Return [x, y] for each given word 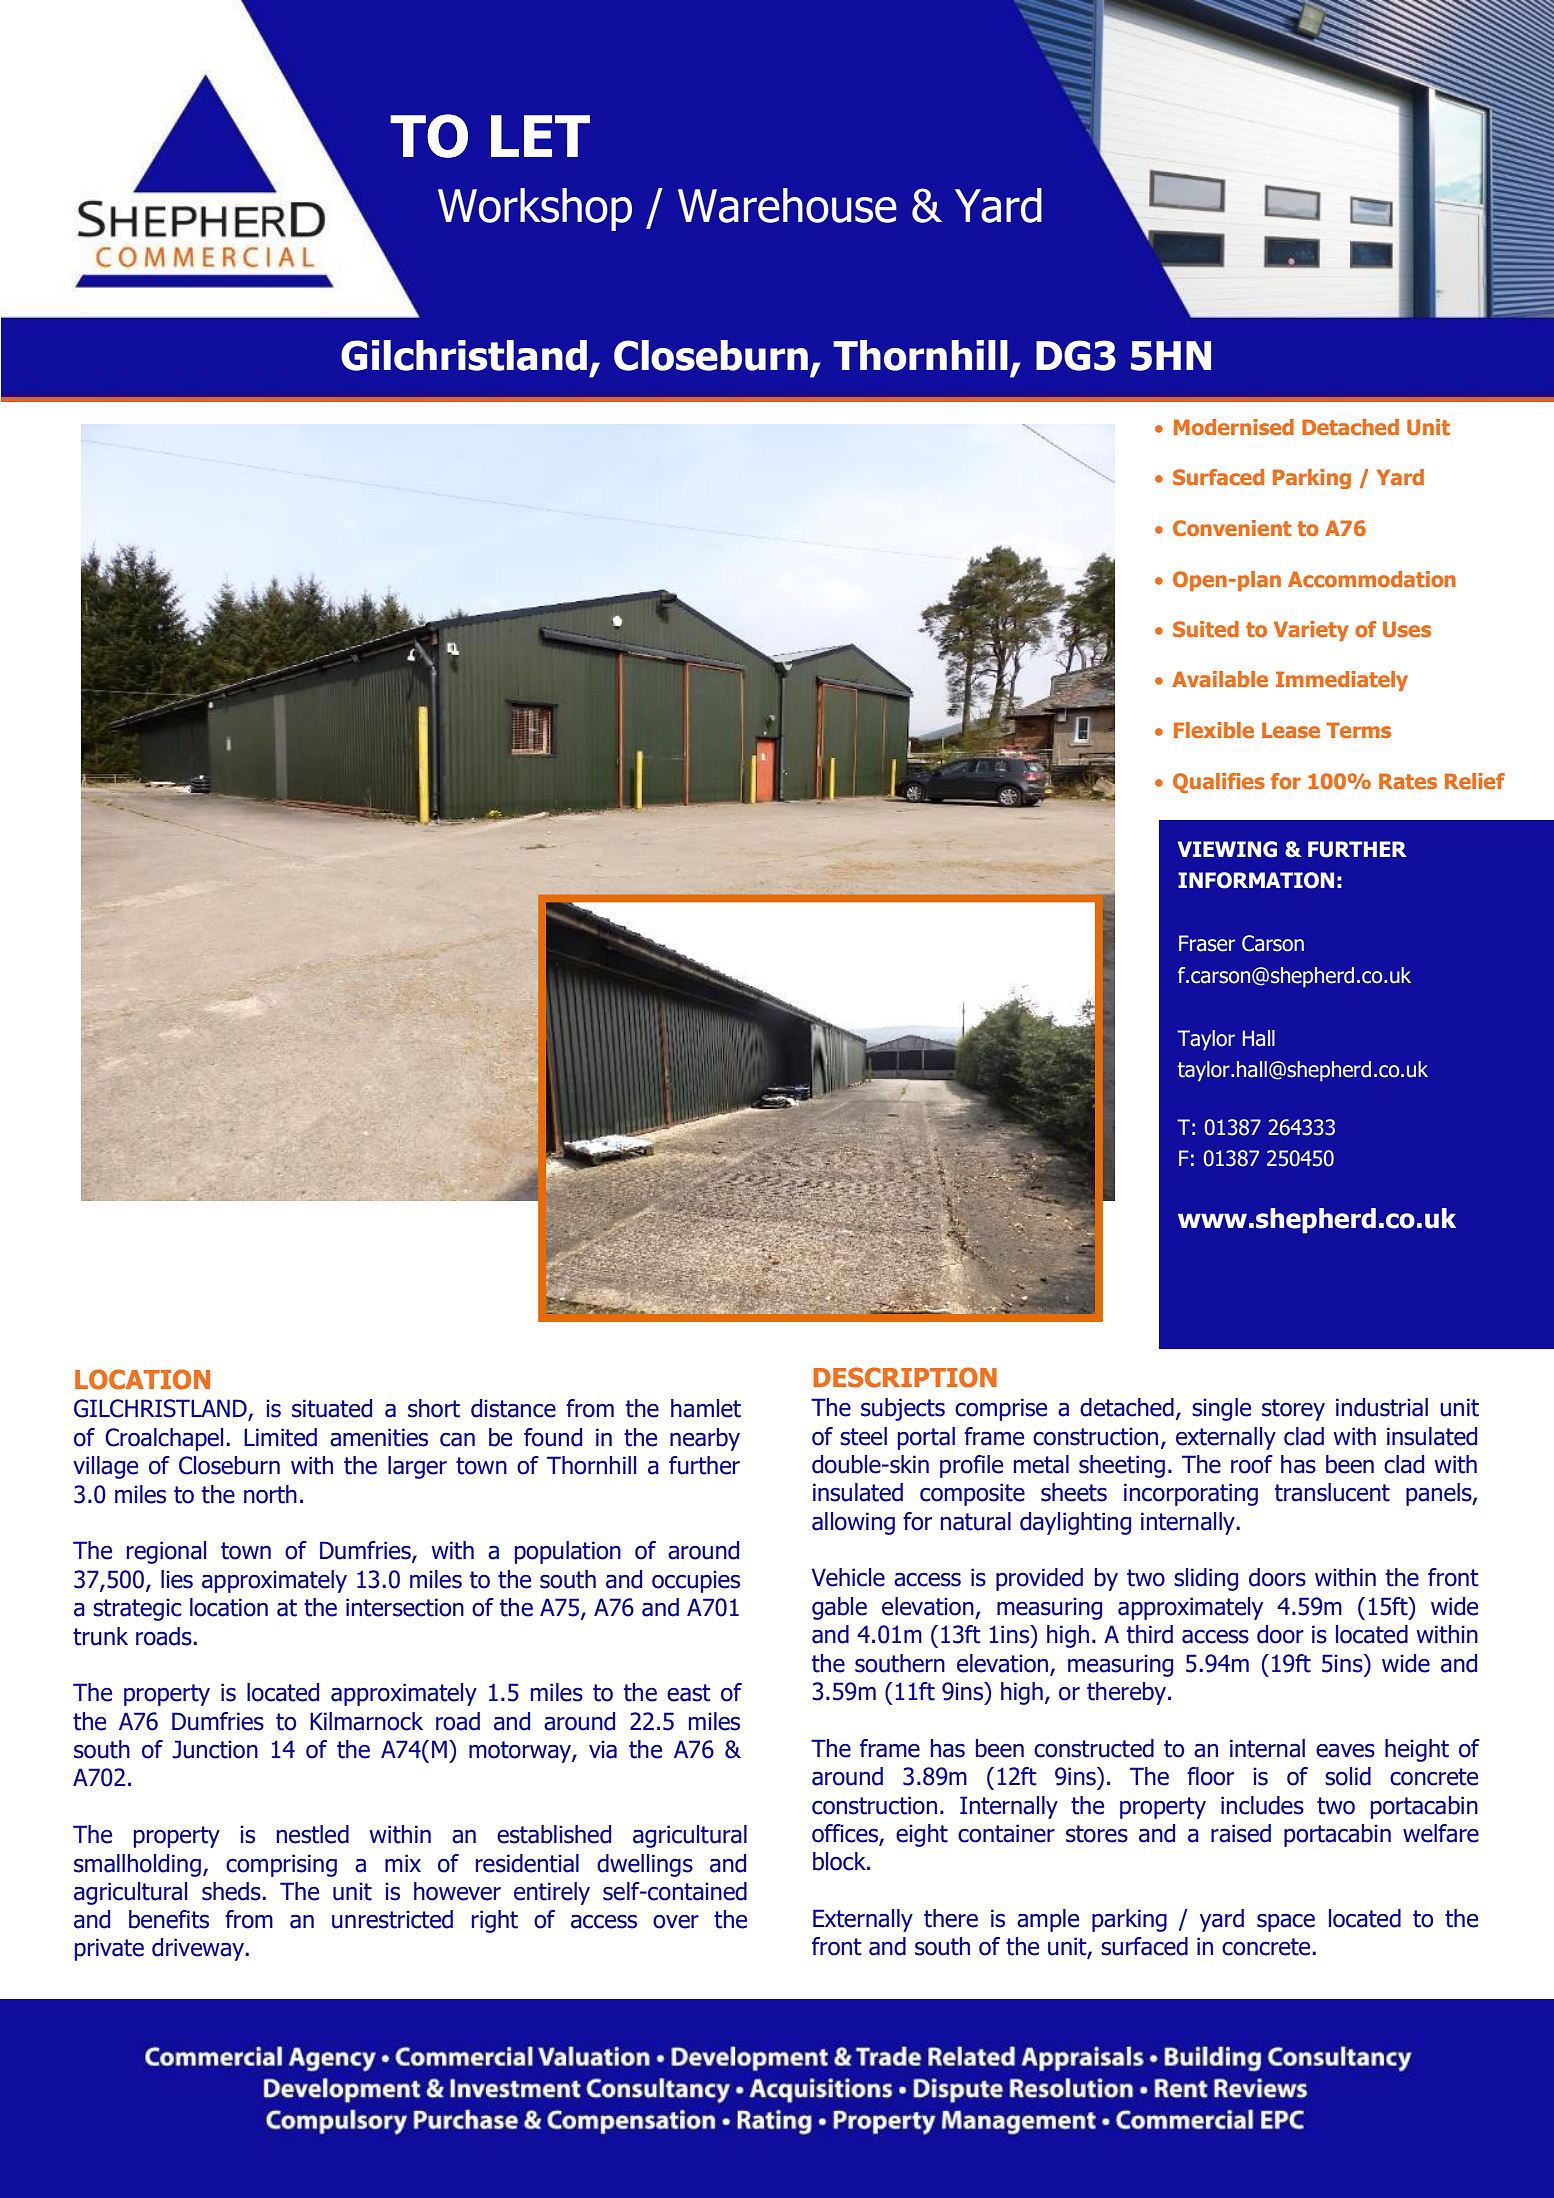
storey [1293, 1410]
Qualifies [1219, 783]
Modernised [1234, 427]
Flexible [1214, 730]
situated [332, 1408]
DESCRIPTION [905, 1377]
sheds [232, 1891]
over [676, 1922]
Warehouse [787, 205]
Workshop [535, 209]
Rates [1408, 781]
